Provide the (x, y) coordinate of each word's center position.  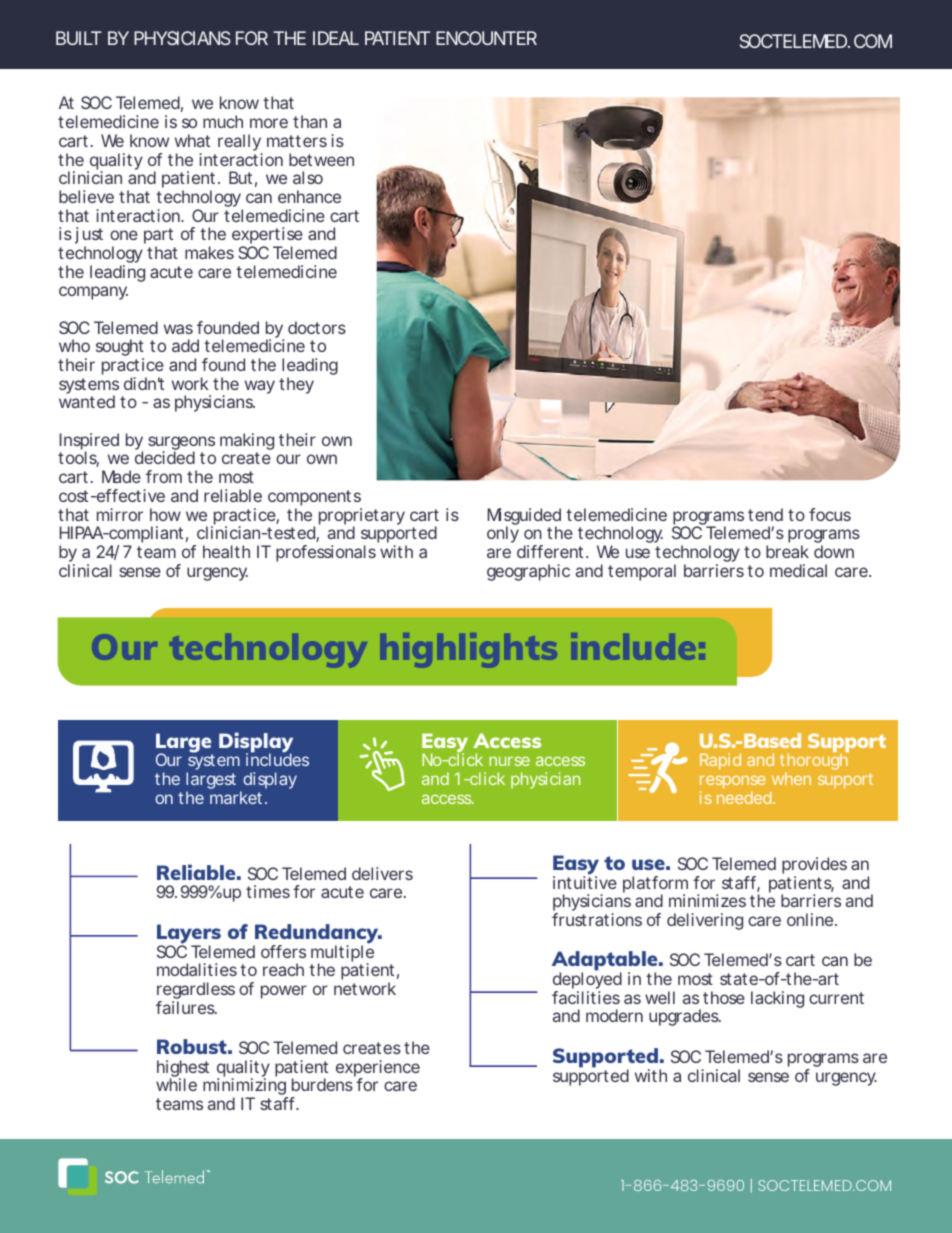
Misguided (524, 517)
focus (830, 514)
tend (765, 514)
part (158, 237)
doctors (317, 327)
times (268, 891)
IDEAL (336, 38)
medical (798, 570)
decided (165, 457)
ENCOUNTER (486, 38)
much (223, 121)
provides (814, 867)
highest (183, 1070)
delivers (382, 873)
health (226, 551)
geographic (528, 572)
